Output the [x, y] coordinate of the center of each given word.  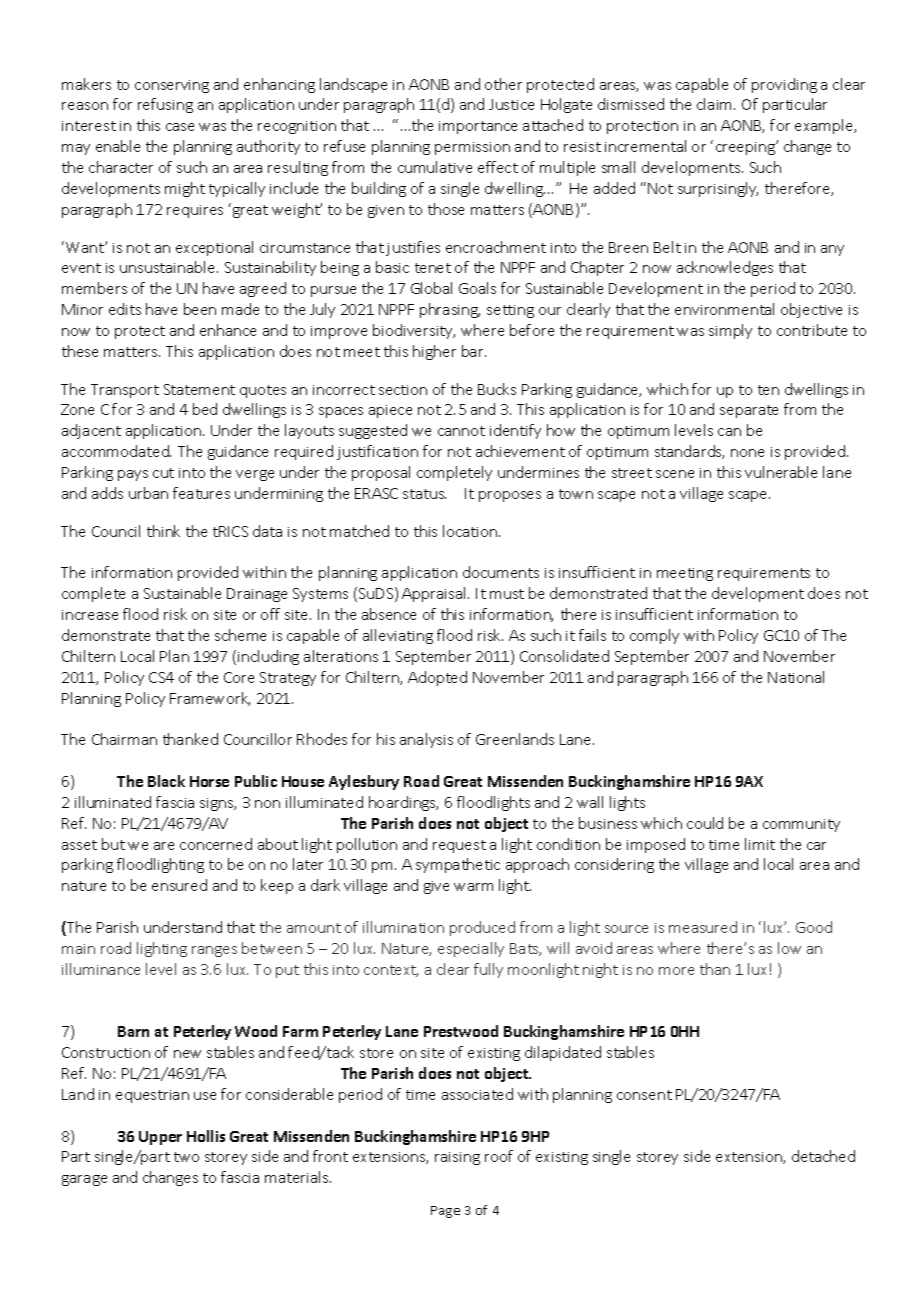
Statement [199, 389]
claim [716, 104]
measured [703, 927]
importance [478, 127]
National [796, 677]
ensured [179, 885]
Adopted [437, 678]
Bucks [497, 389]
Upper [160, 1138]
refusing [165, 105]
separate [749, 411]
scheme [240, 635]
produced [482, 928]
